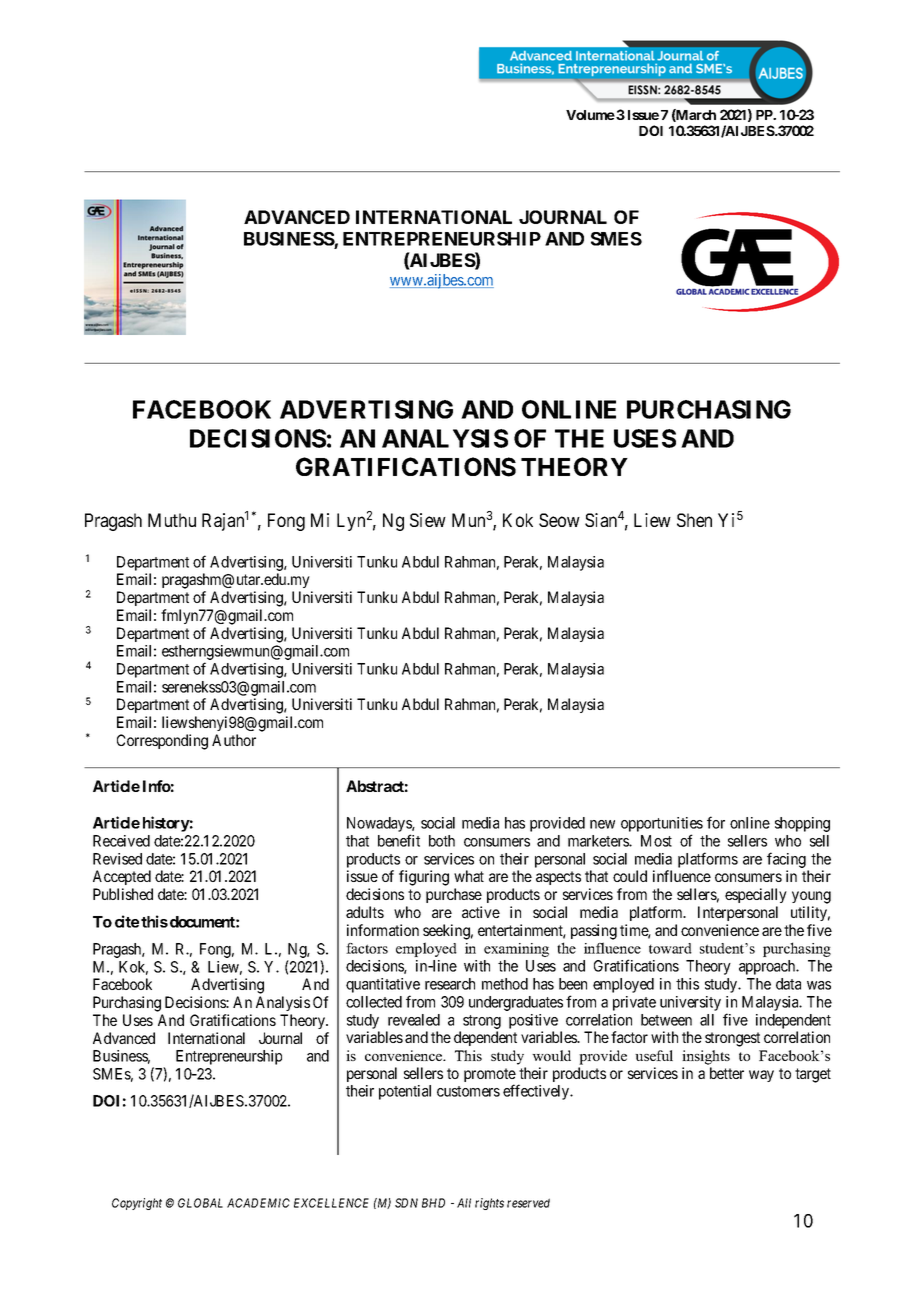 The height and width of the image is (1308, 924). I want to click on new, so click(602, 824).
